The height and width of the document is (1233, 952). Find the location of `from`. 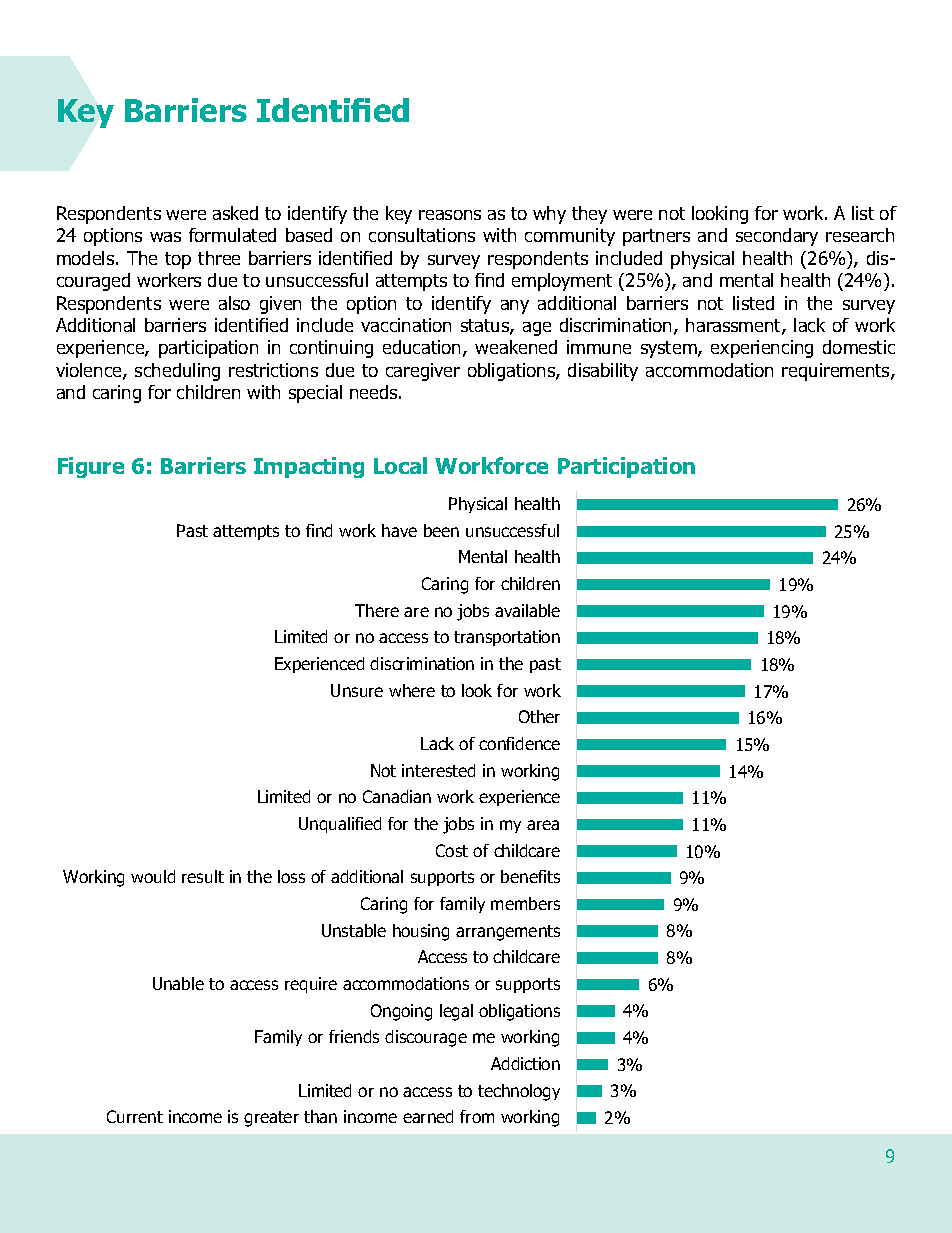

from is located at coordinates (477, 1116).
